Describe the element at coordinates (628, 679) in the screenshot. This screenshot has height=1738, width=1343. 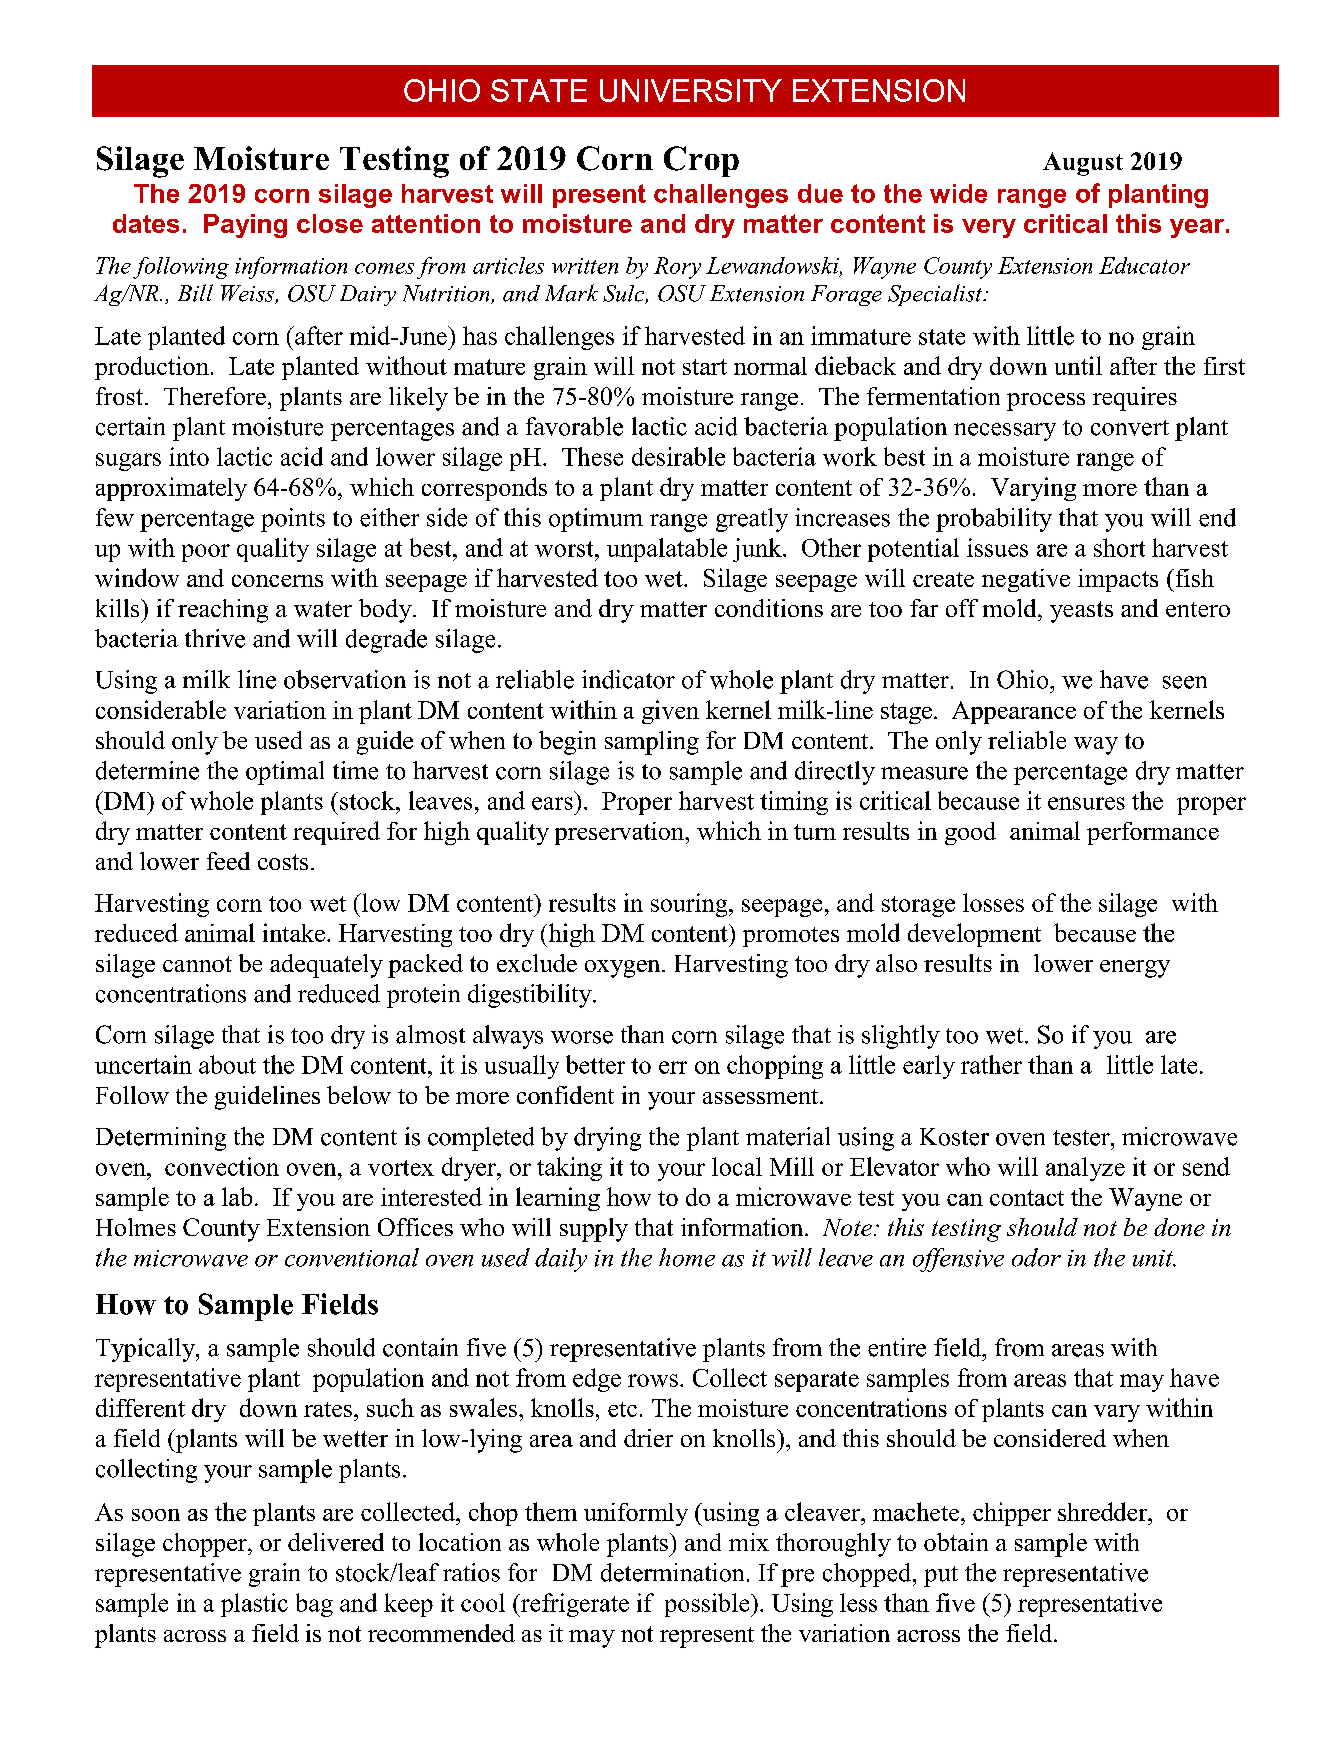
I see `indicator` at that location.
